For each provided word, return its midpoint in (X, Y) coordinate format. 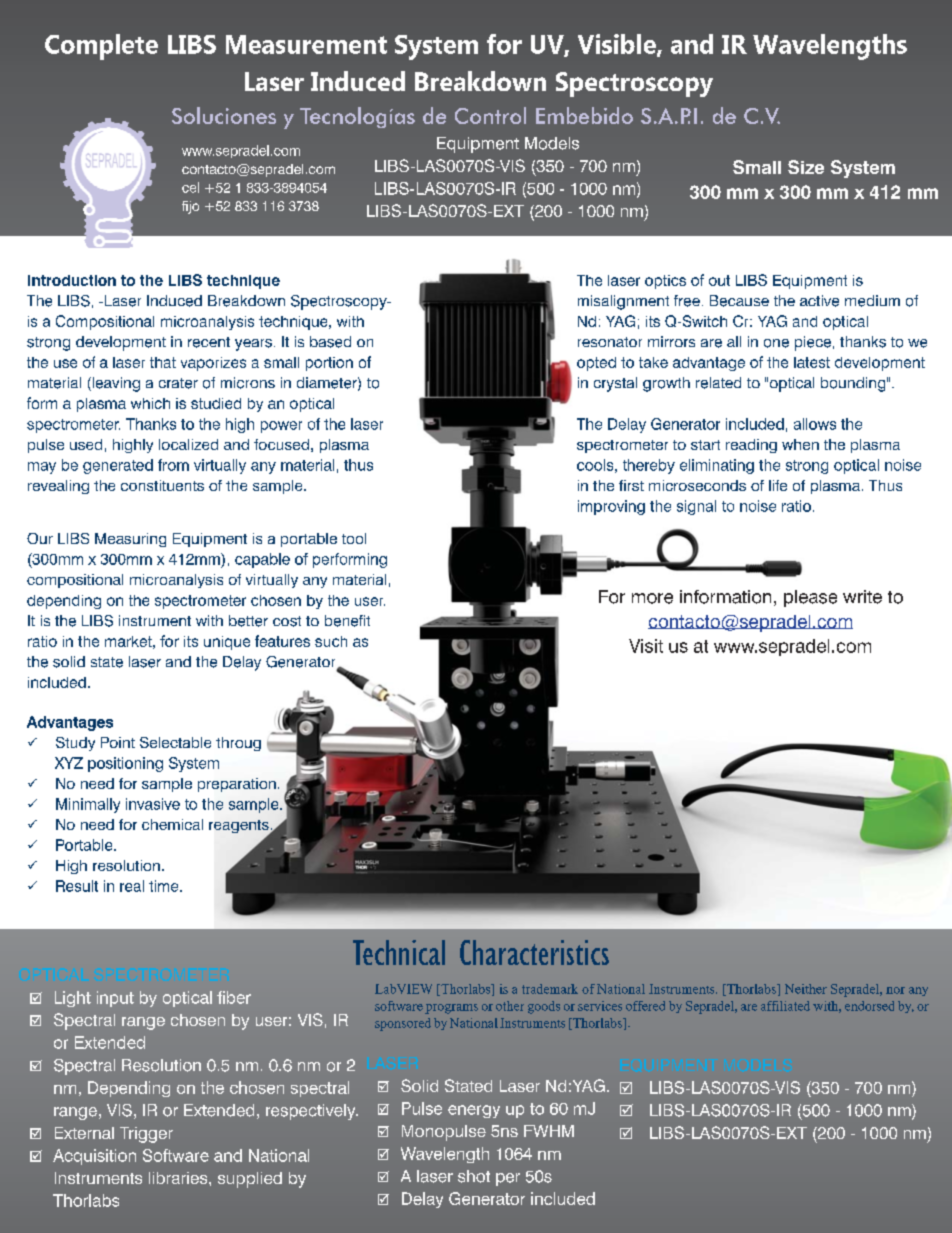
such (331, 641)
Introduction (72, 280)
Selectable (175, 742)
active (819, 301)
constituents (162, 485)
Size (806, 167)
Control (490, 115)
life (778, 485)
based (330, 342)
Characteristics (534, 952)
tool (354, 538)
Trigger (146, 1135)
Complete (101, 47)
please (810, 598)
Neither (806, 989)
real (132, 886)
